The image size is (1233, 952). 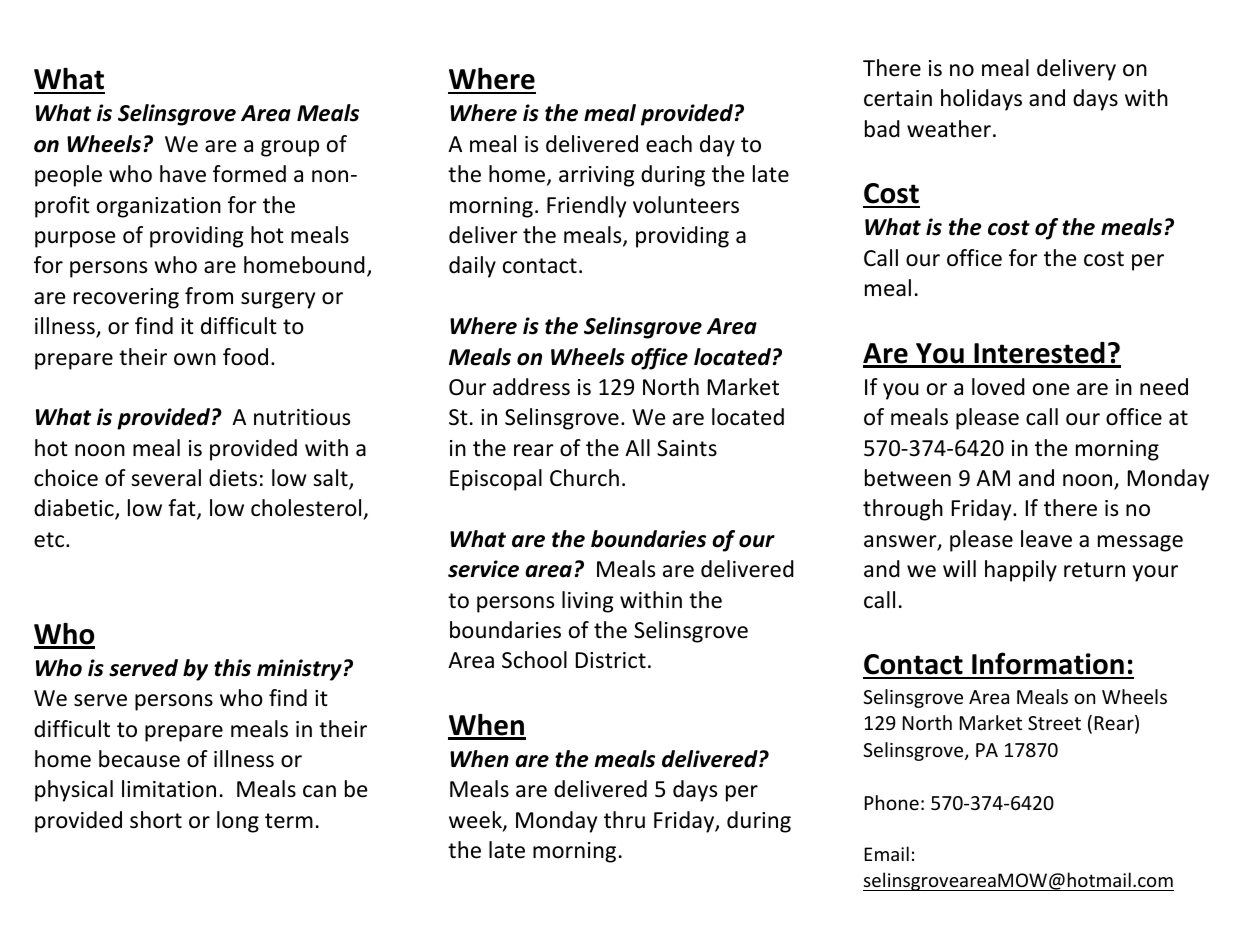 I want to click on several, so click(x=166, y=478).
